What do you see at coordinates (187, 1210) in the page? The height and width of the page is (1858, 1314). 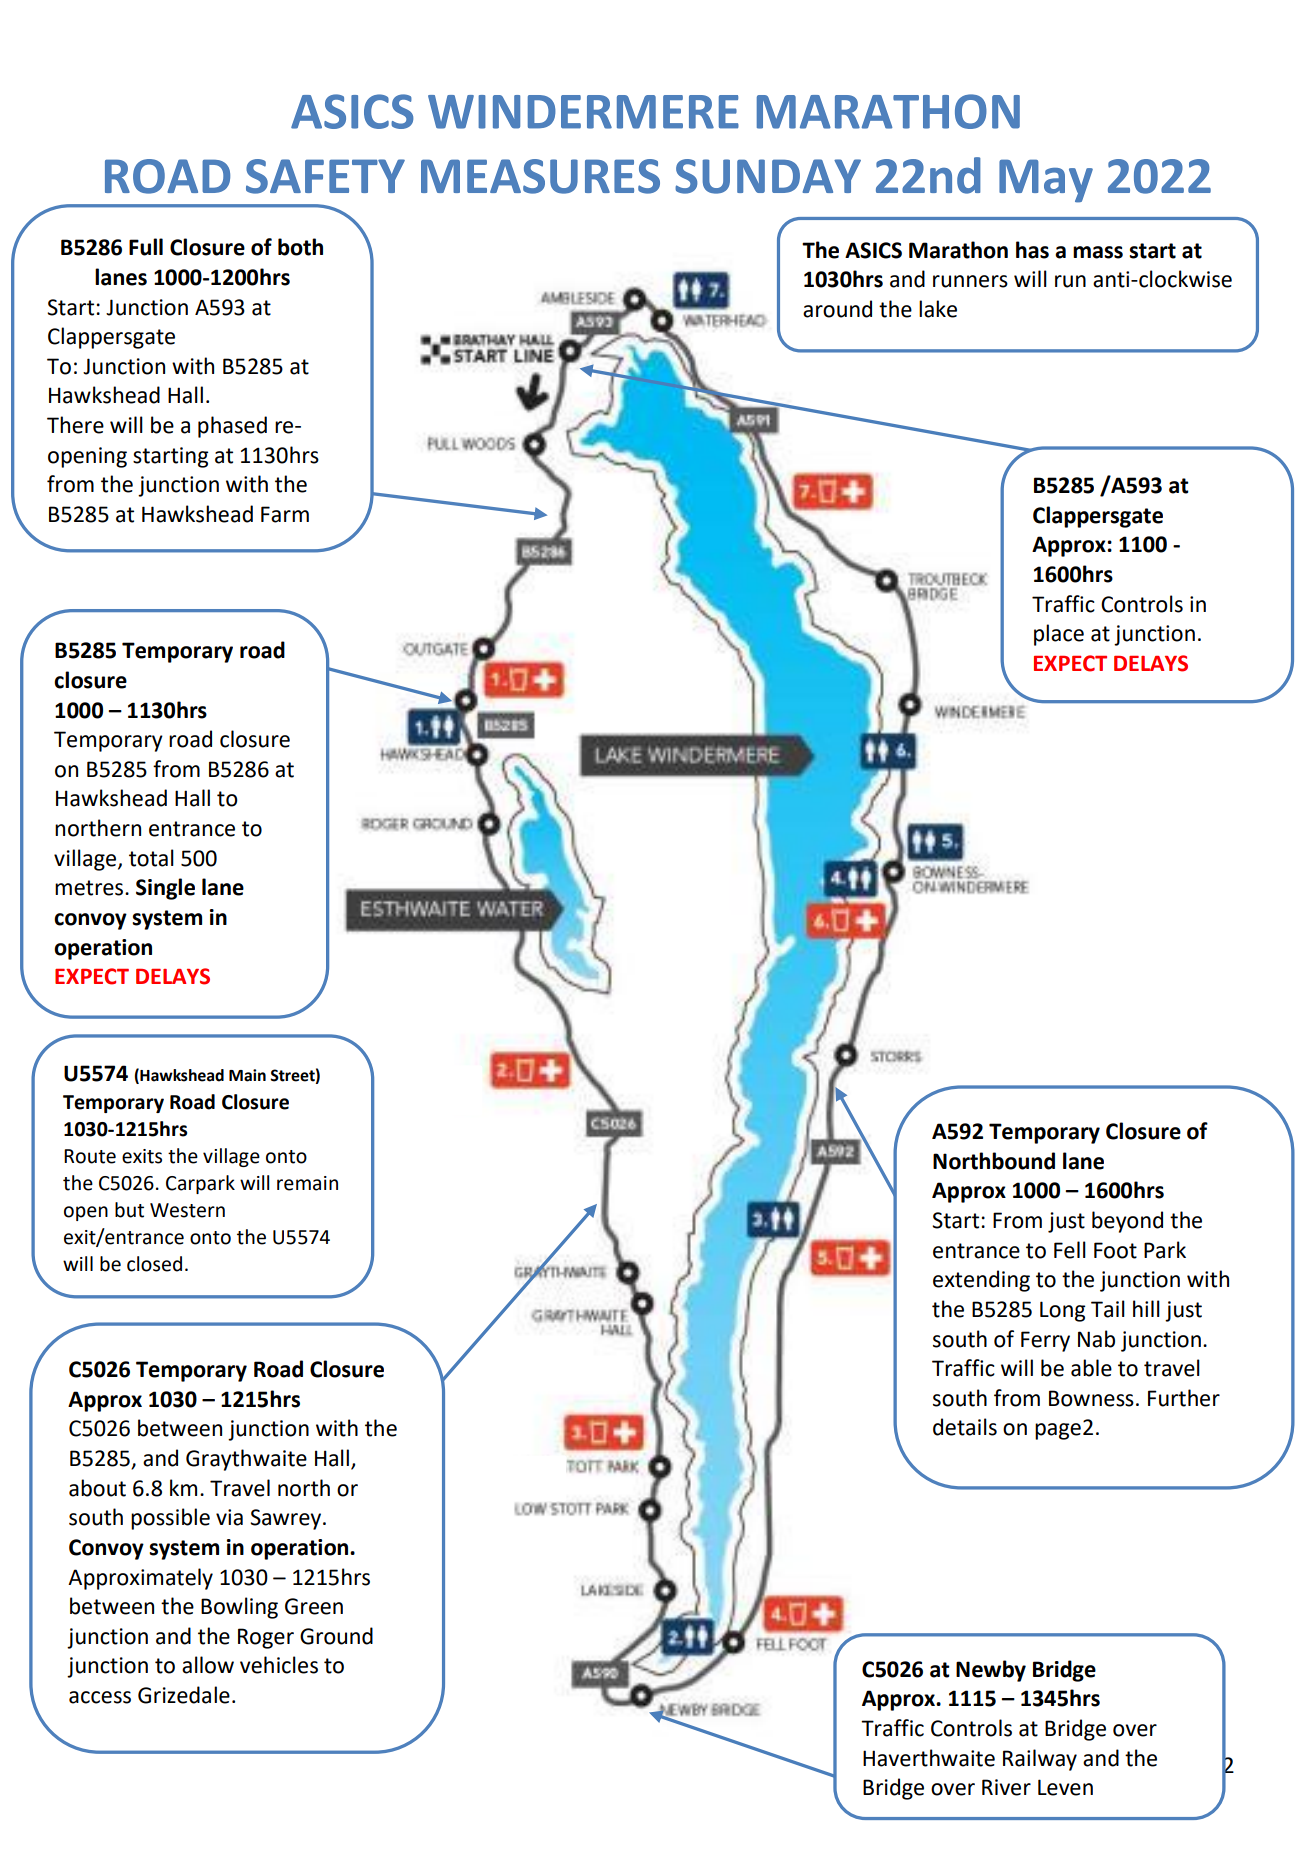 I see `Western` at bounding box center [187, 1210].
